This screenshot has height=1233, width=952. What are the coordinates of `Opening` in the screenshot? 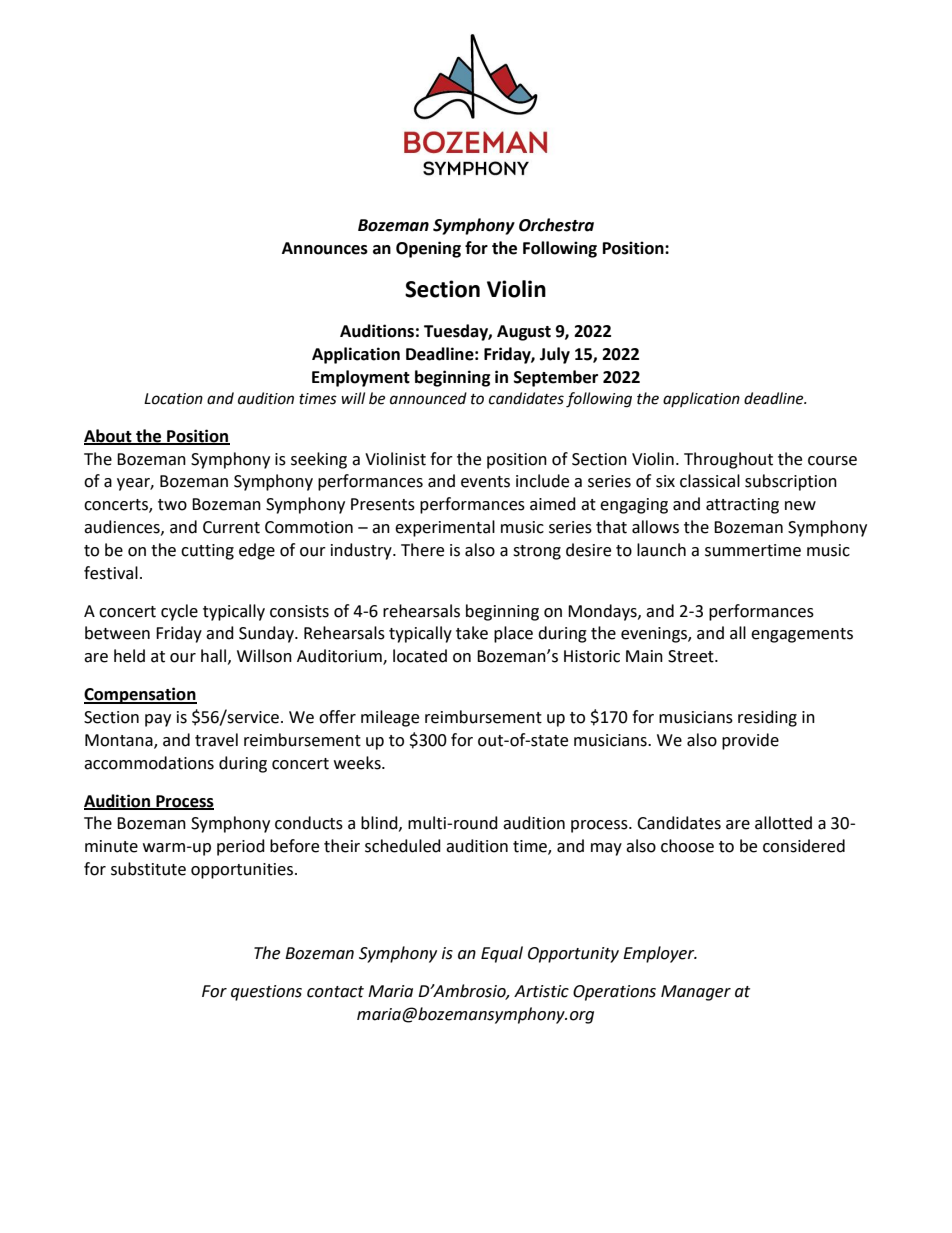 It's located at (428, 249).
